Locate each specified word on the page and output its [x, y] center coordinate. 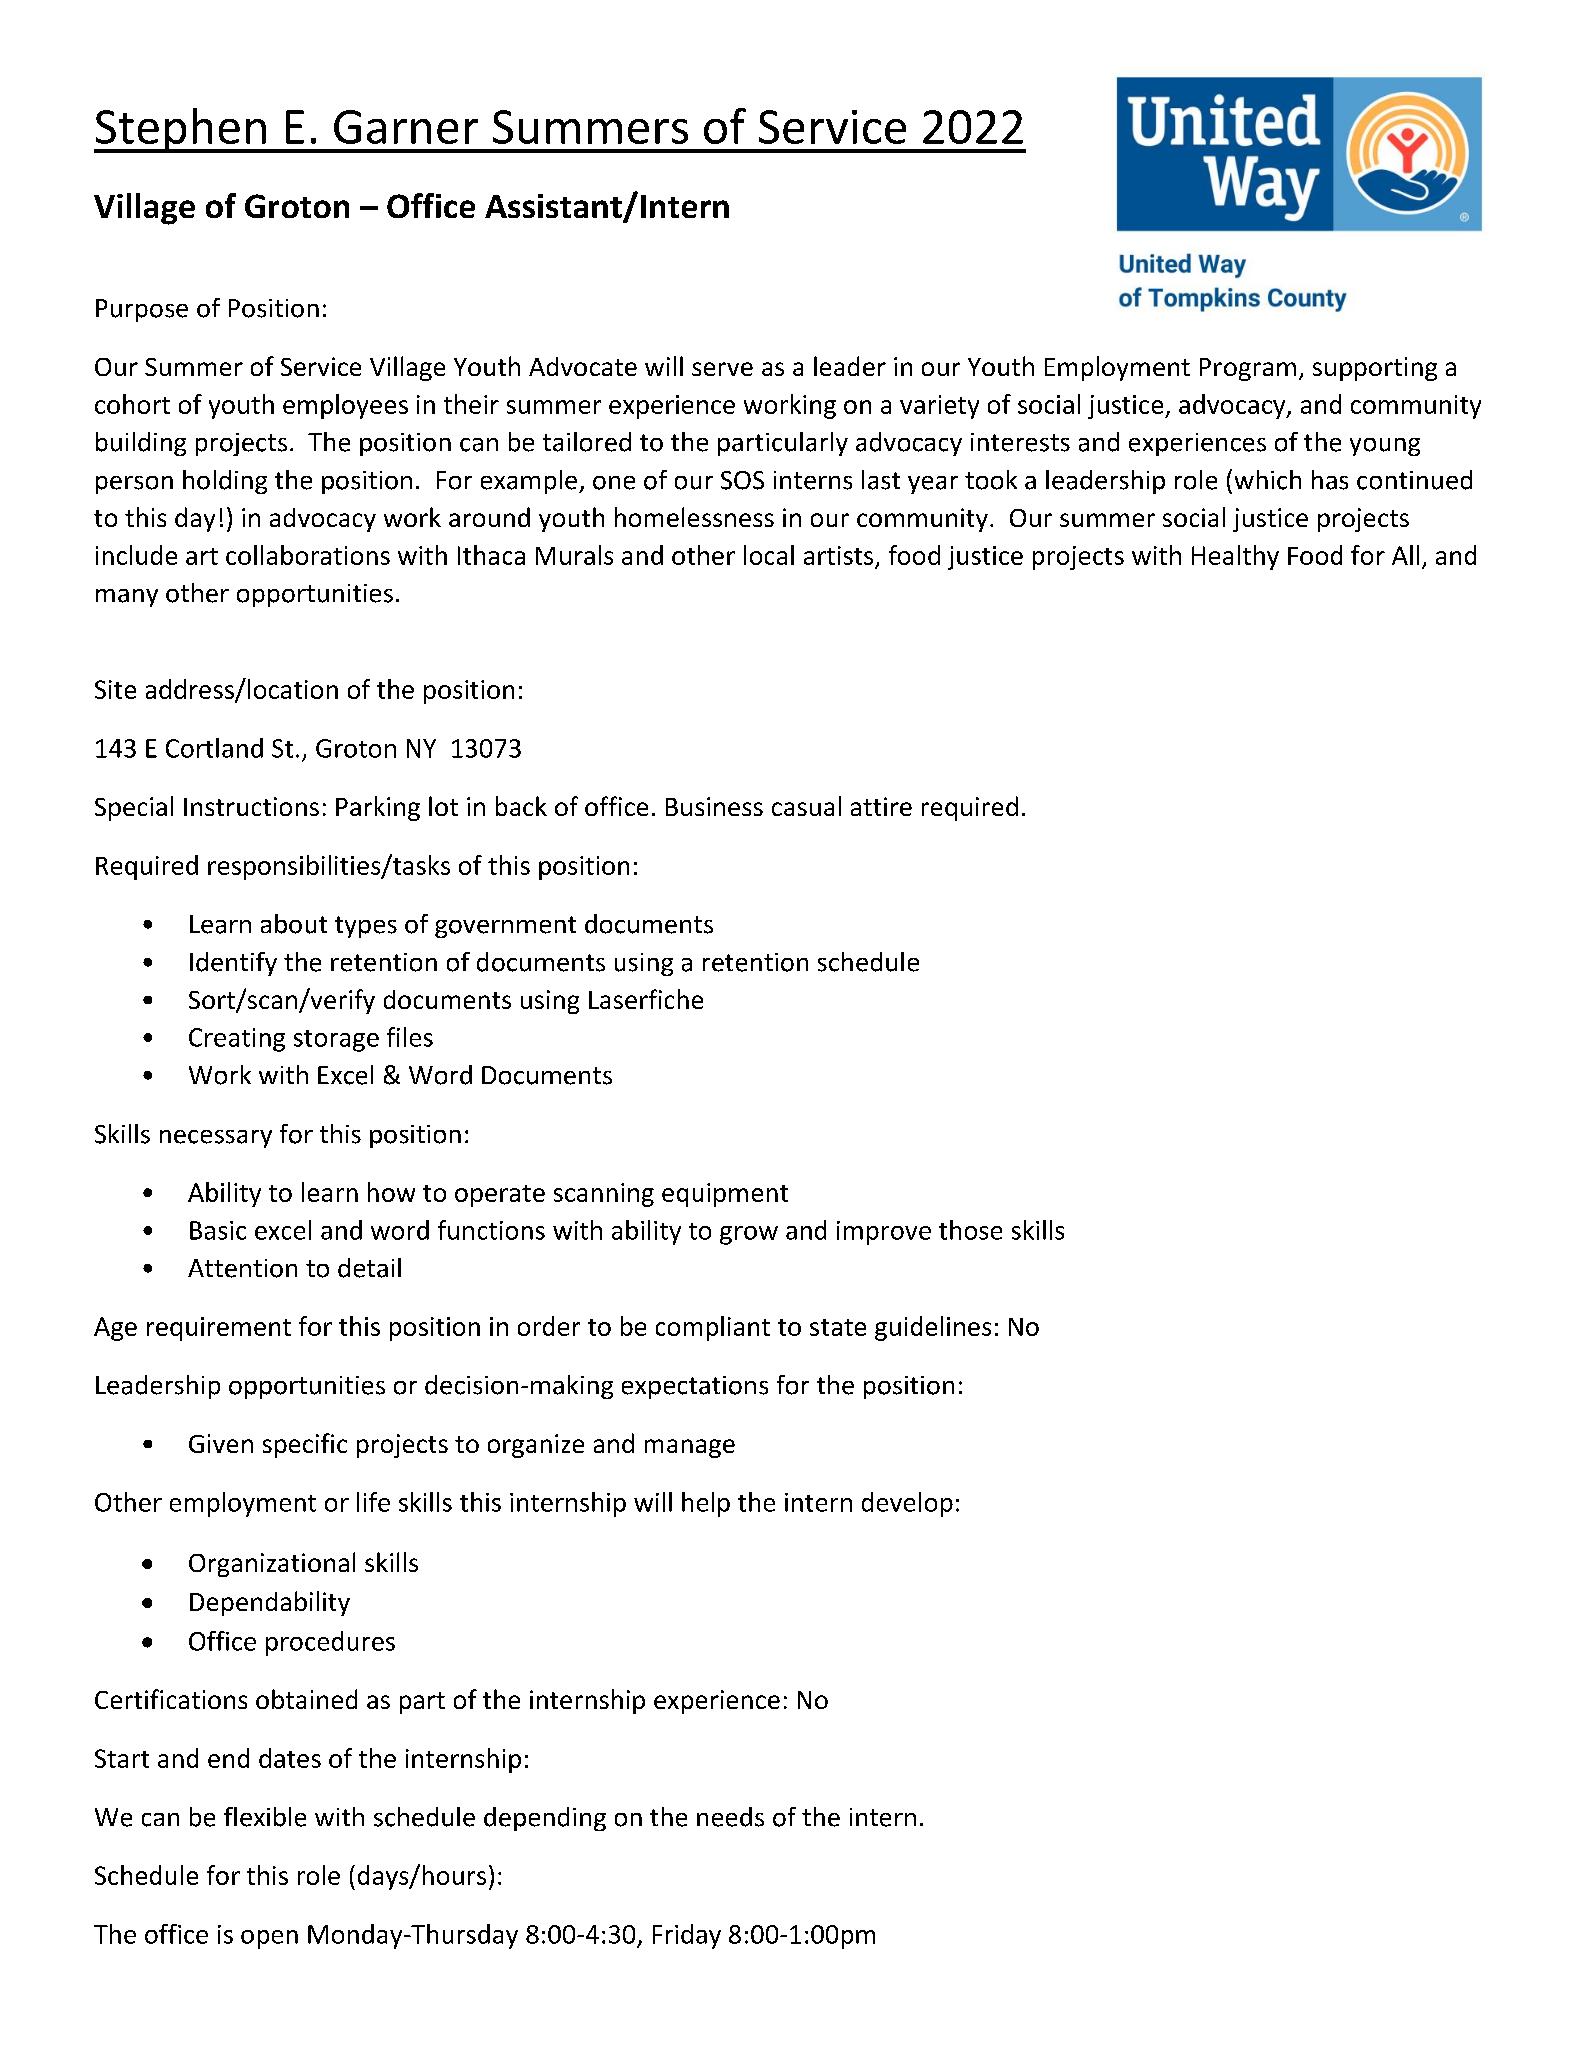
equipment [725, 1195]
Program [1248, 369]
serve [722, 369]
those [970, 1230]
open [269, 1939]
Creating [237, 1040]
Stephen [181, 130]
